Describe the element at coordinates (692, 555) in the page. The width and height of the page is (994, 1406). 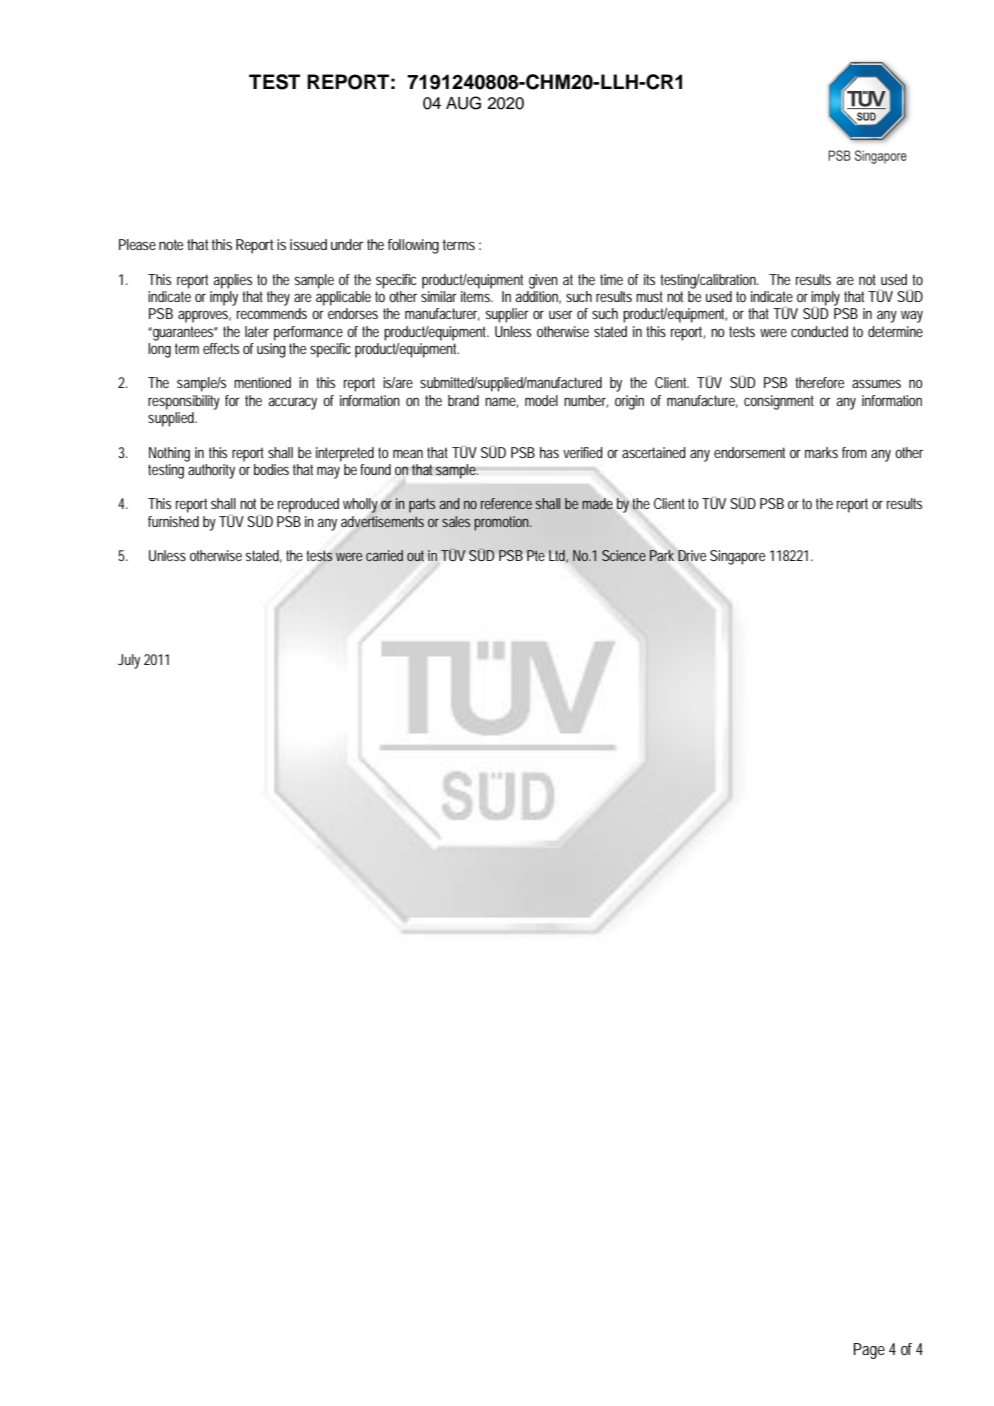
I see `Drive` at that location.
